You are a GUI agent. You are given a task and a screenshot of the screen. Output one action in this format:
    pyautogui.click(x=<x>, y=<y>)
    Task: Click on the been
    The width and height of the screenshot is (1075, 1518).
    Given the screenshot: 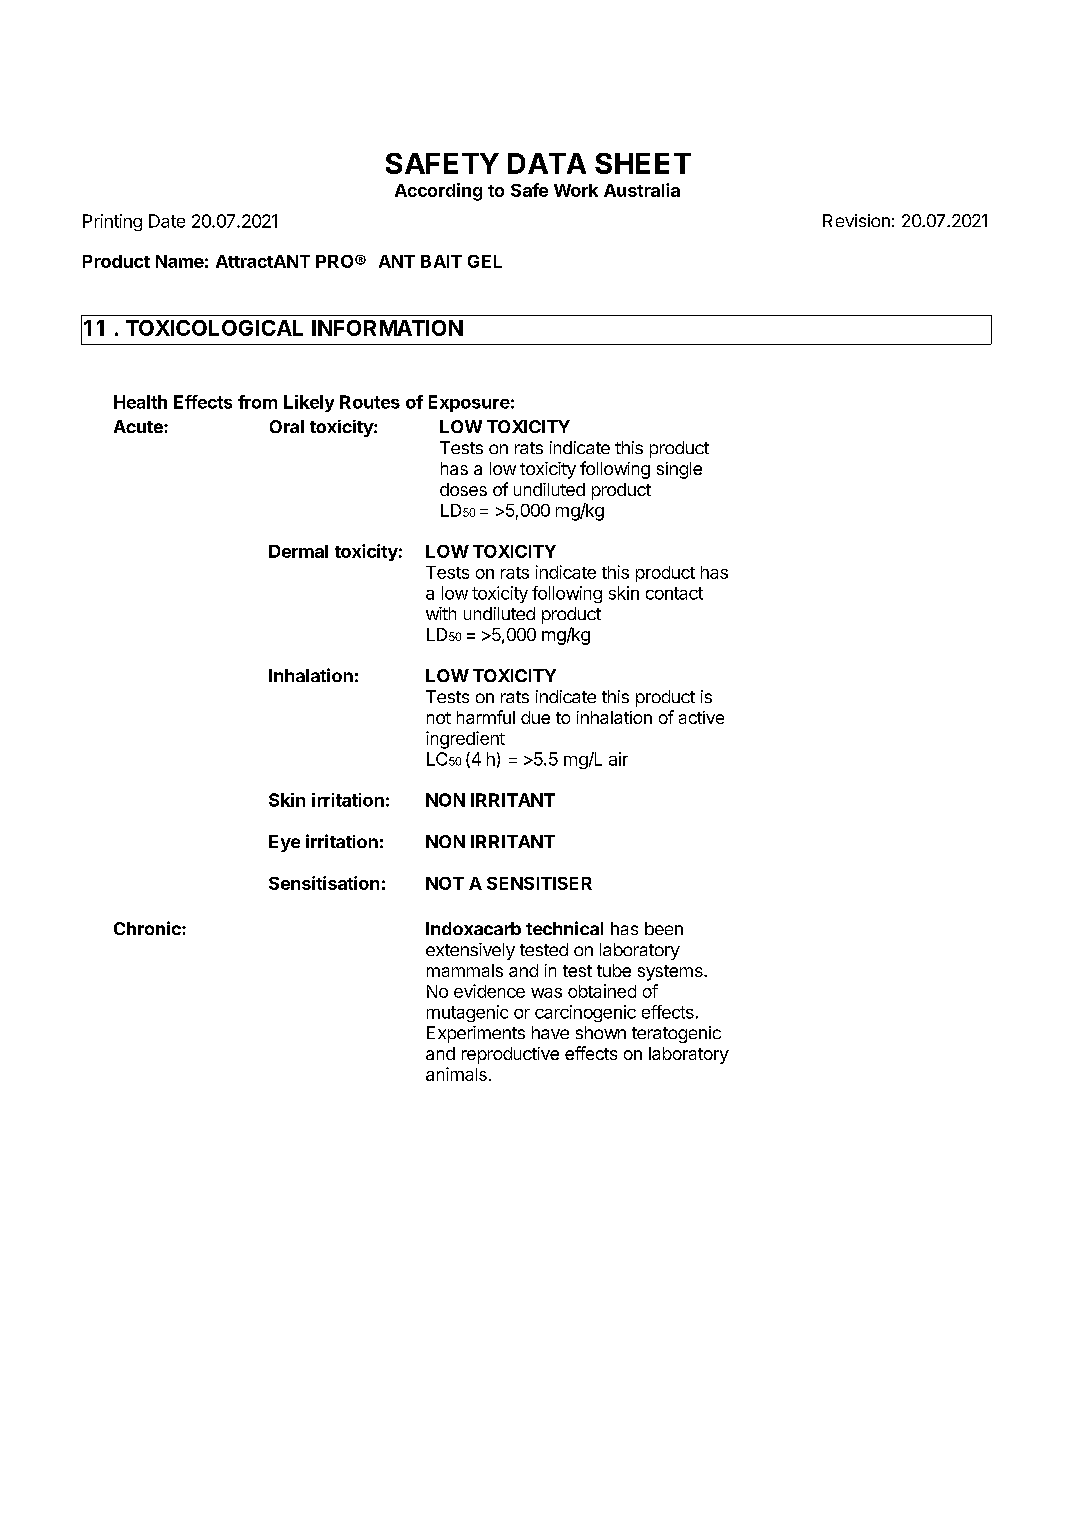 What is the action you would take?
    pyautogui.click(x=664, y=928)
